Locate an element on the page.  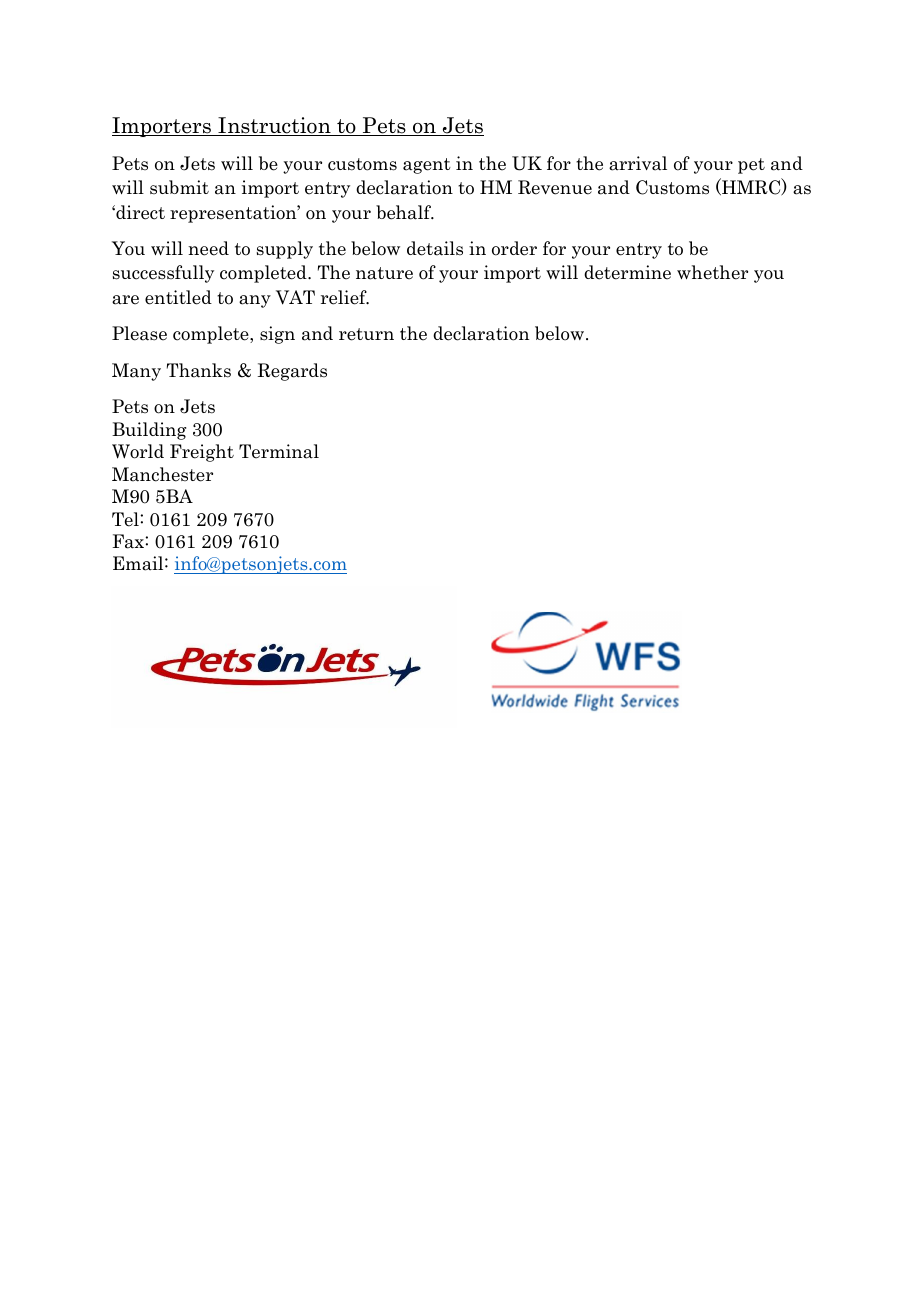
determine is located at coordinates (627, 272).
